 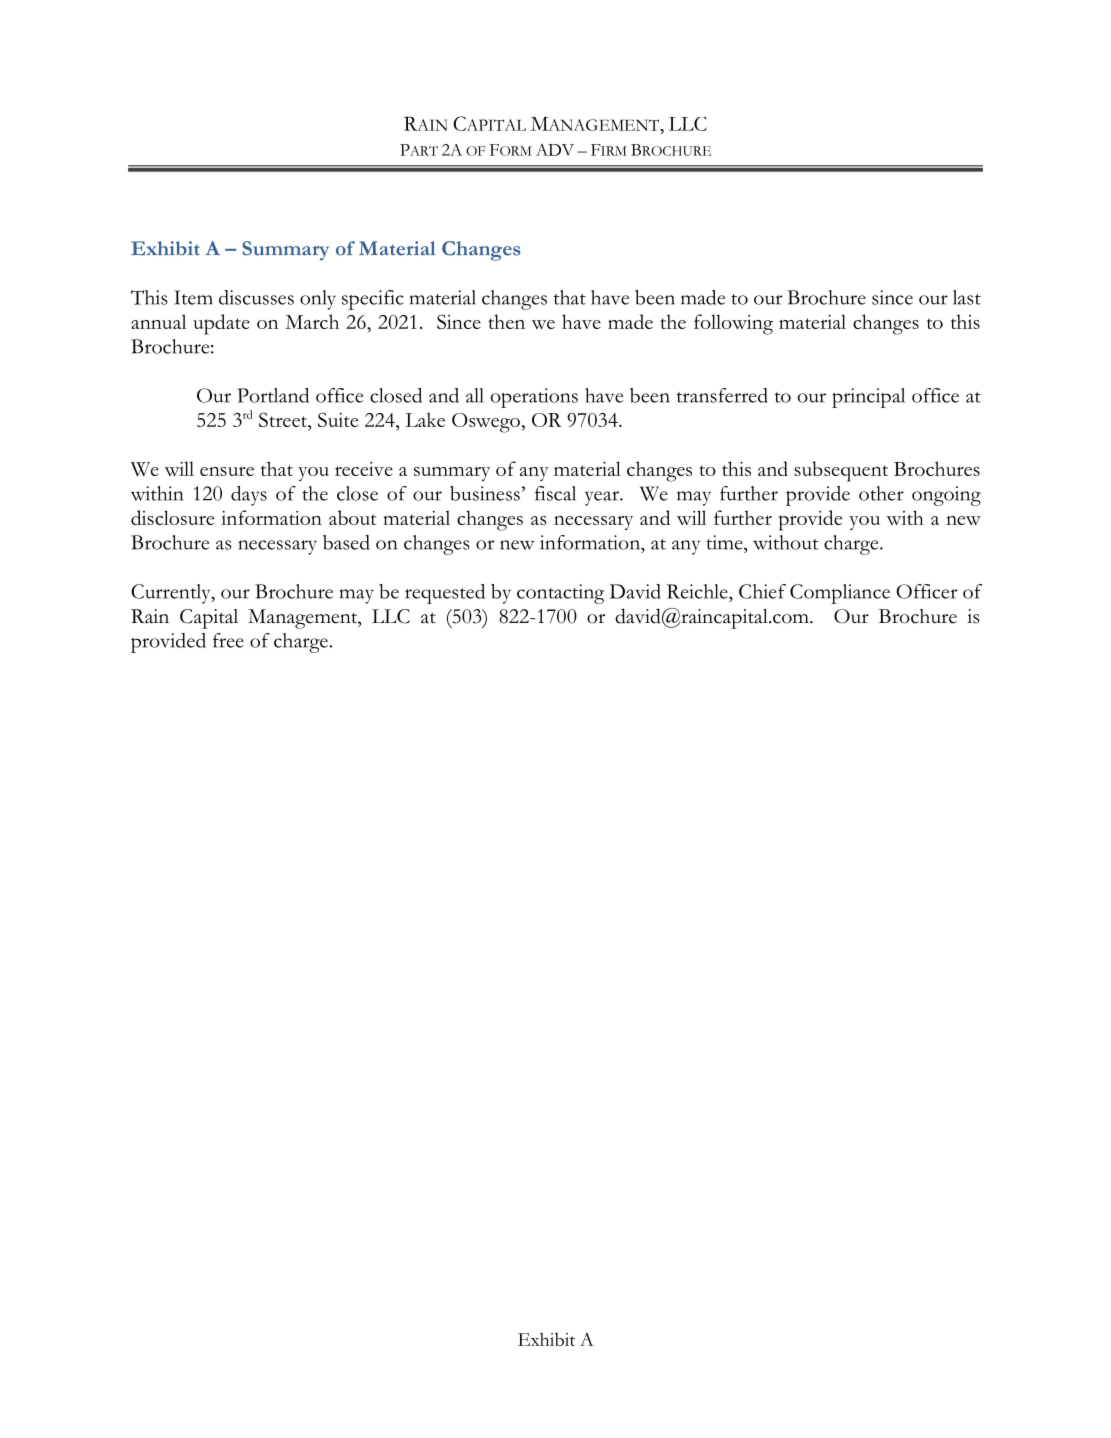 I want to click on operations, so click(x=534, y=398).
